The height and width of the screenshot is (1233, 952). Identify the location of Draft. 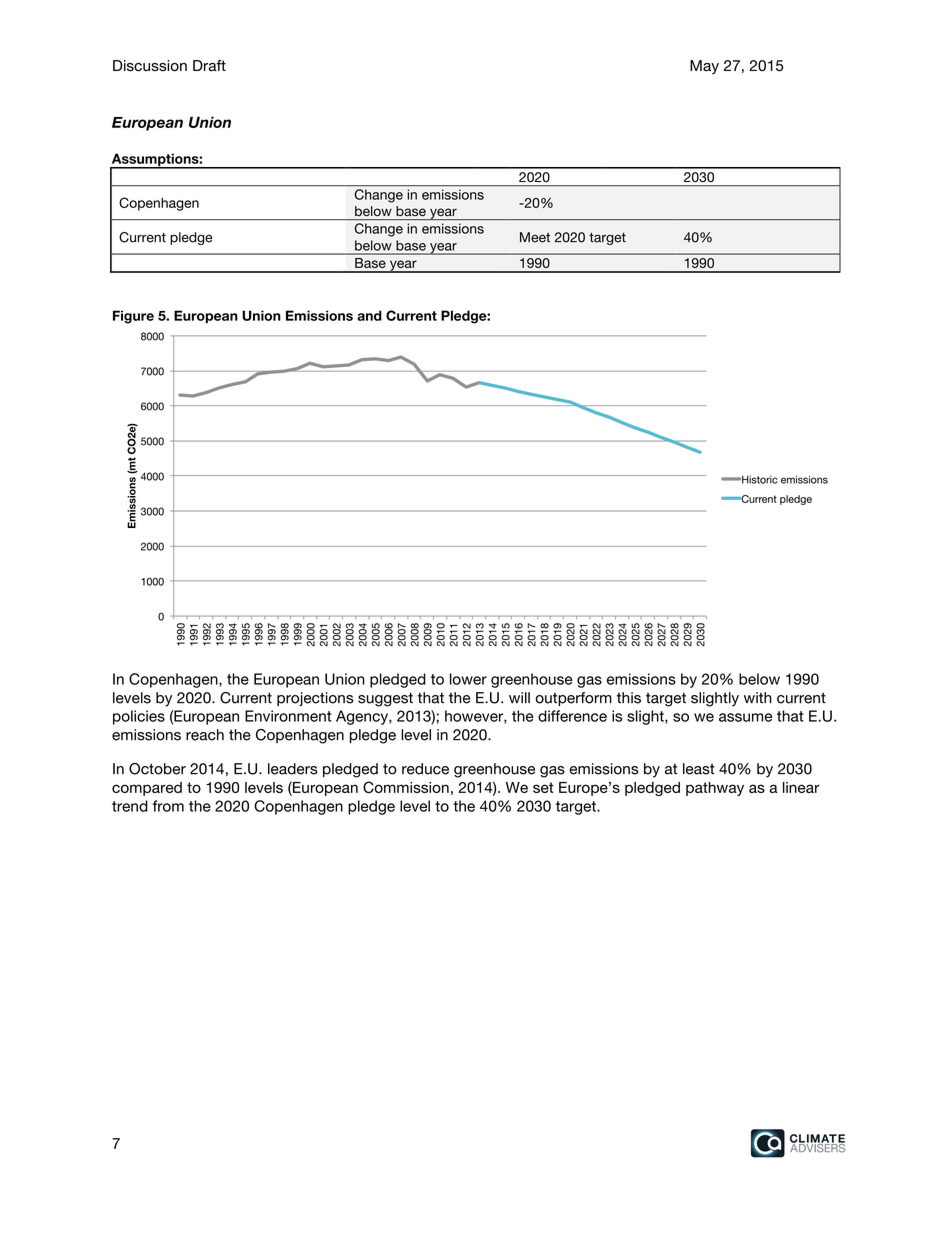
(209, 66).
